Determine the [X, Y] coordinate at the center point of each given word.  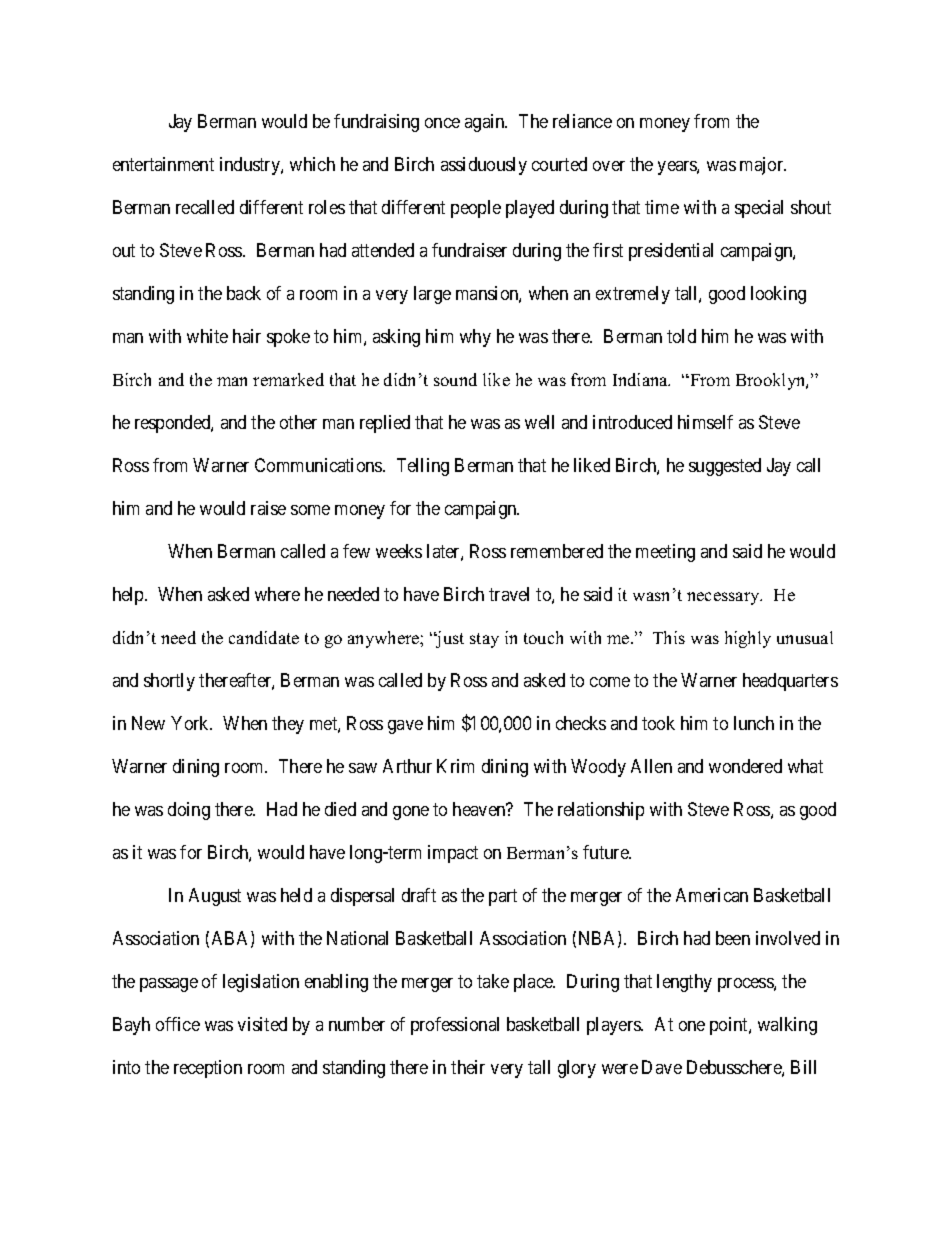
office [178, 1024]
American [712, 895]
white [207, 336]
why [475, 338]
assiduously [484, 166]
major [763, 166]
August [215, 897]
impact [453, 854]
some [310, 510]
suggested [725, 467]
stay [484, 640]
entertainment [163, 164]
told [681, 336]
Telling [423, 467]
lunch [754, 723]
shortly [169, 682]
